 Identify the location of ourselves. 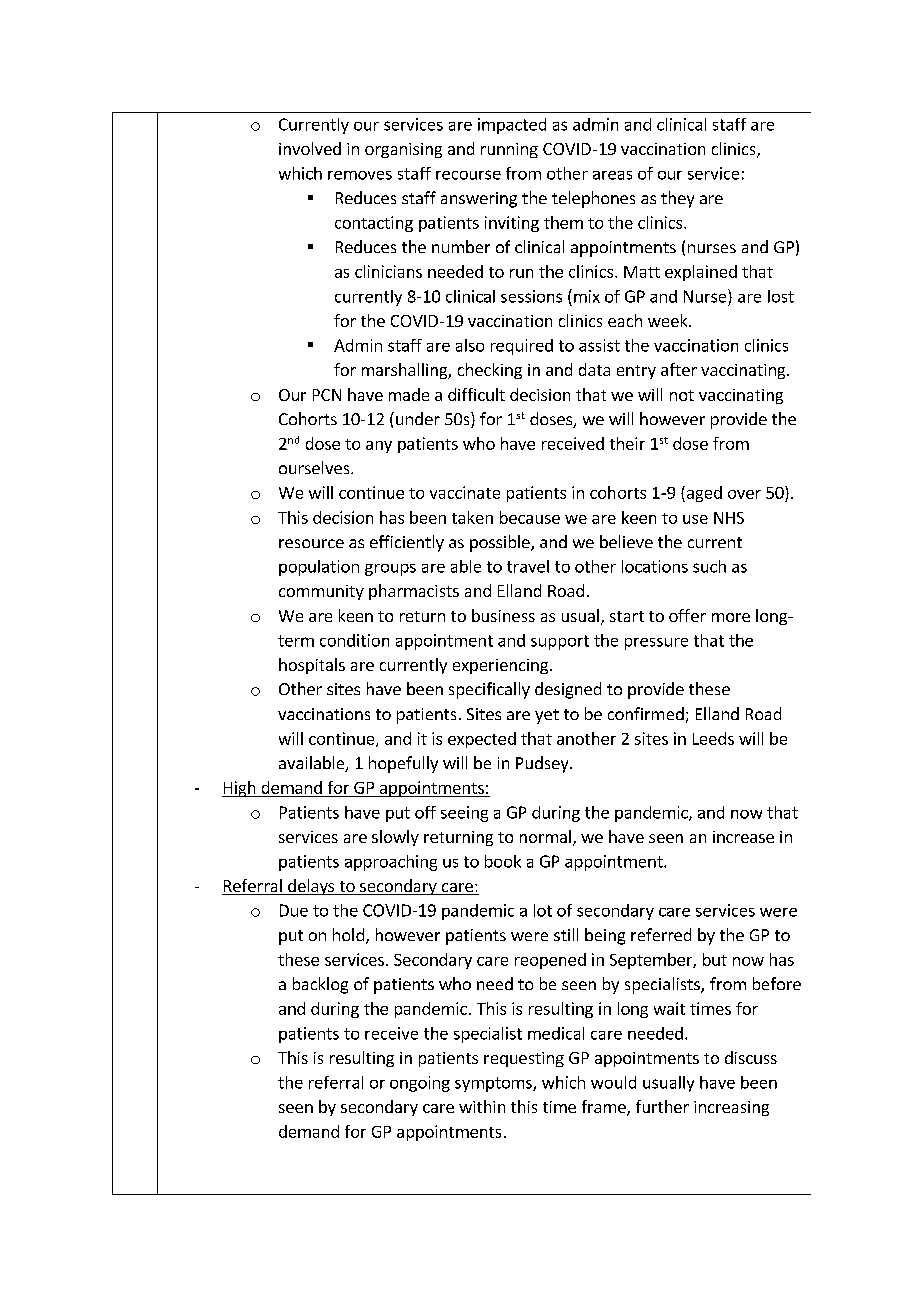
(315, 467).
